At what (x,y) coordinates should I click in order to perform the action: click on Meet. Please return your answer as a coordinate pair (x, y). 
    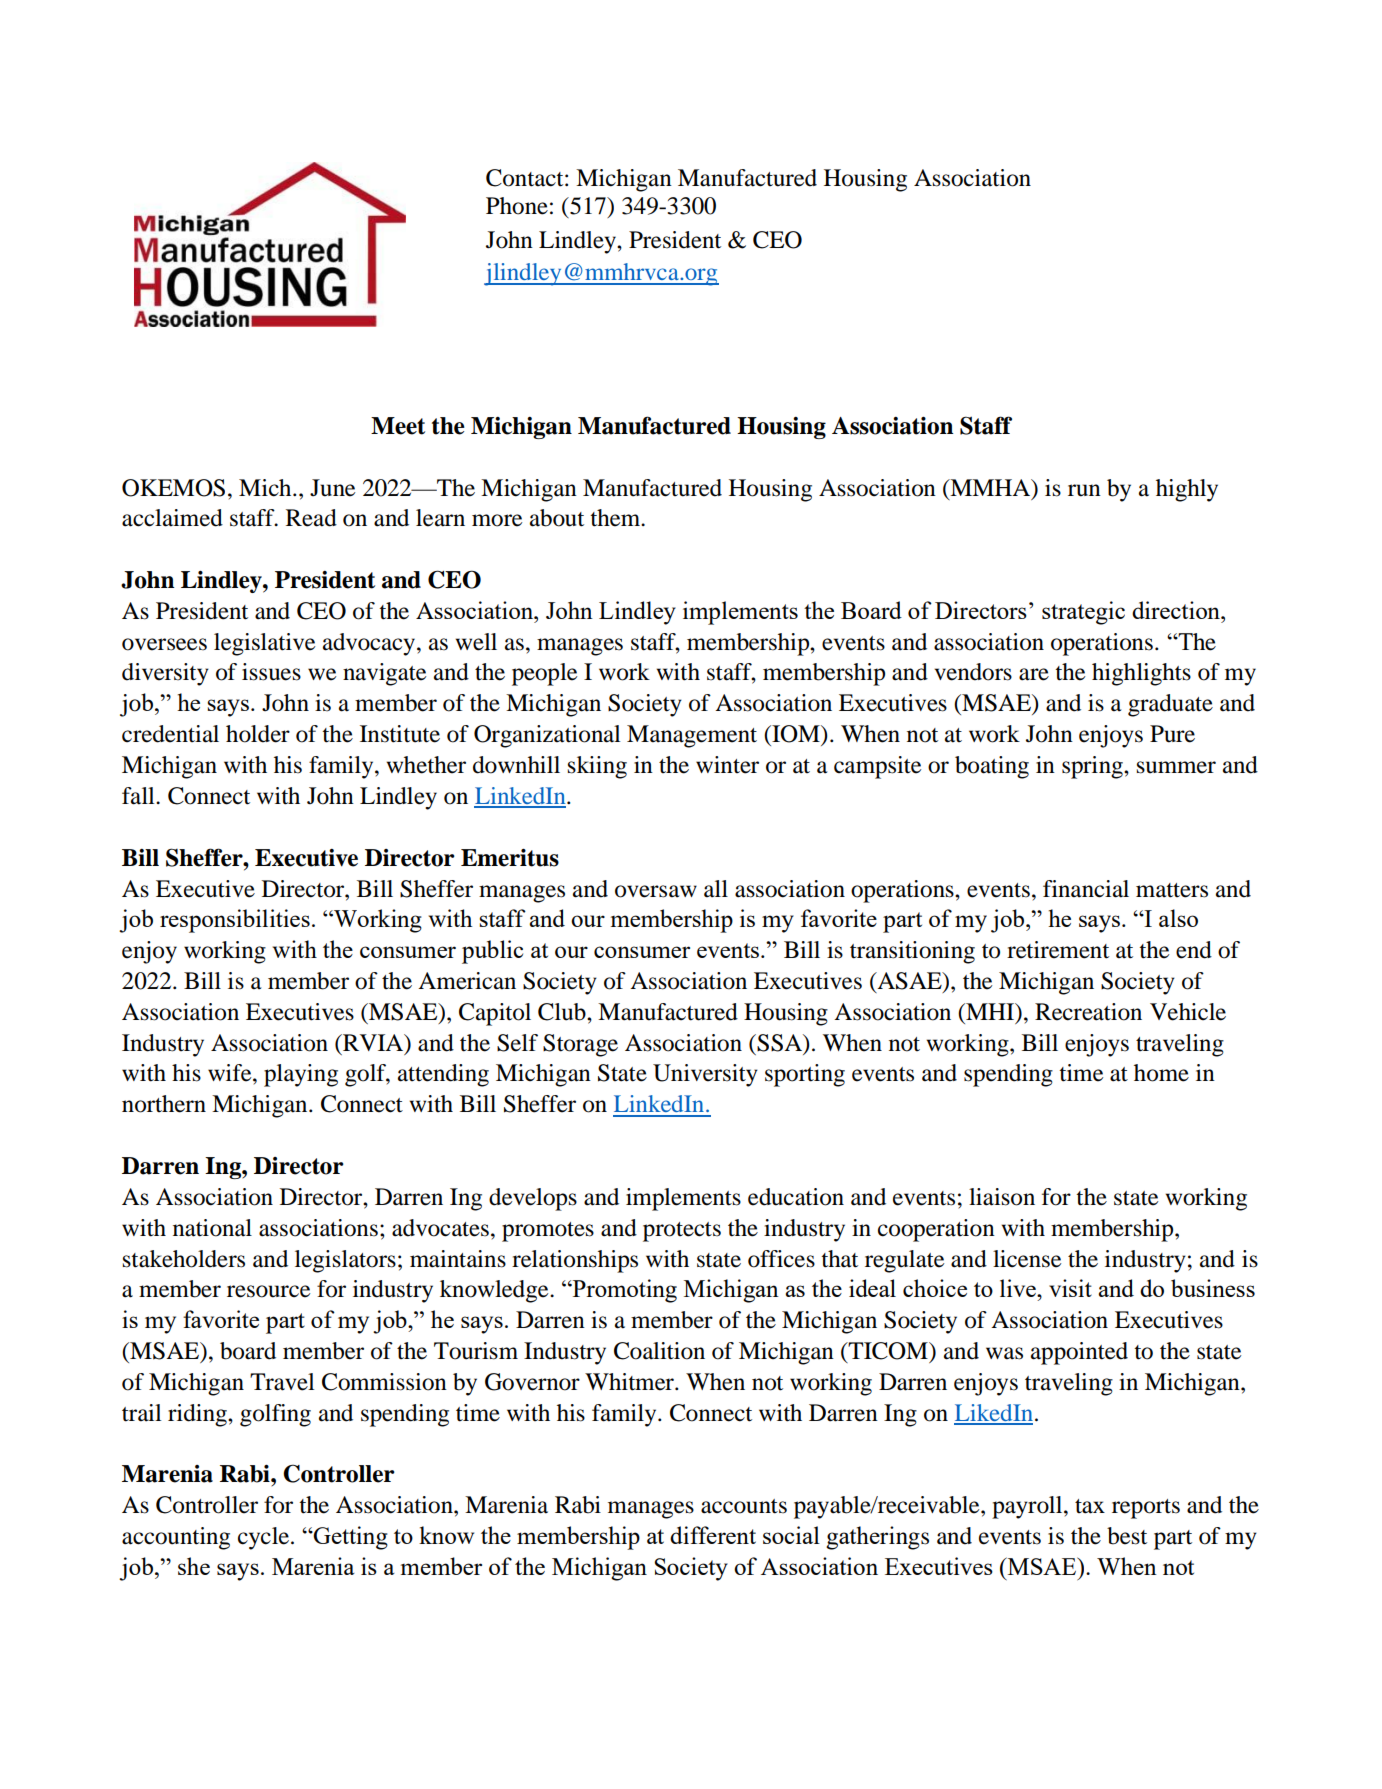
    Looking at the image, I should click on (398, 426).
